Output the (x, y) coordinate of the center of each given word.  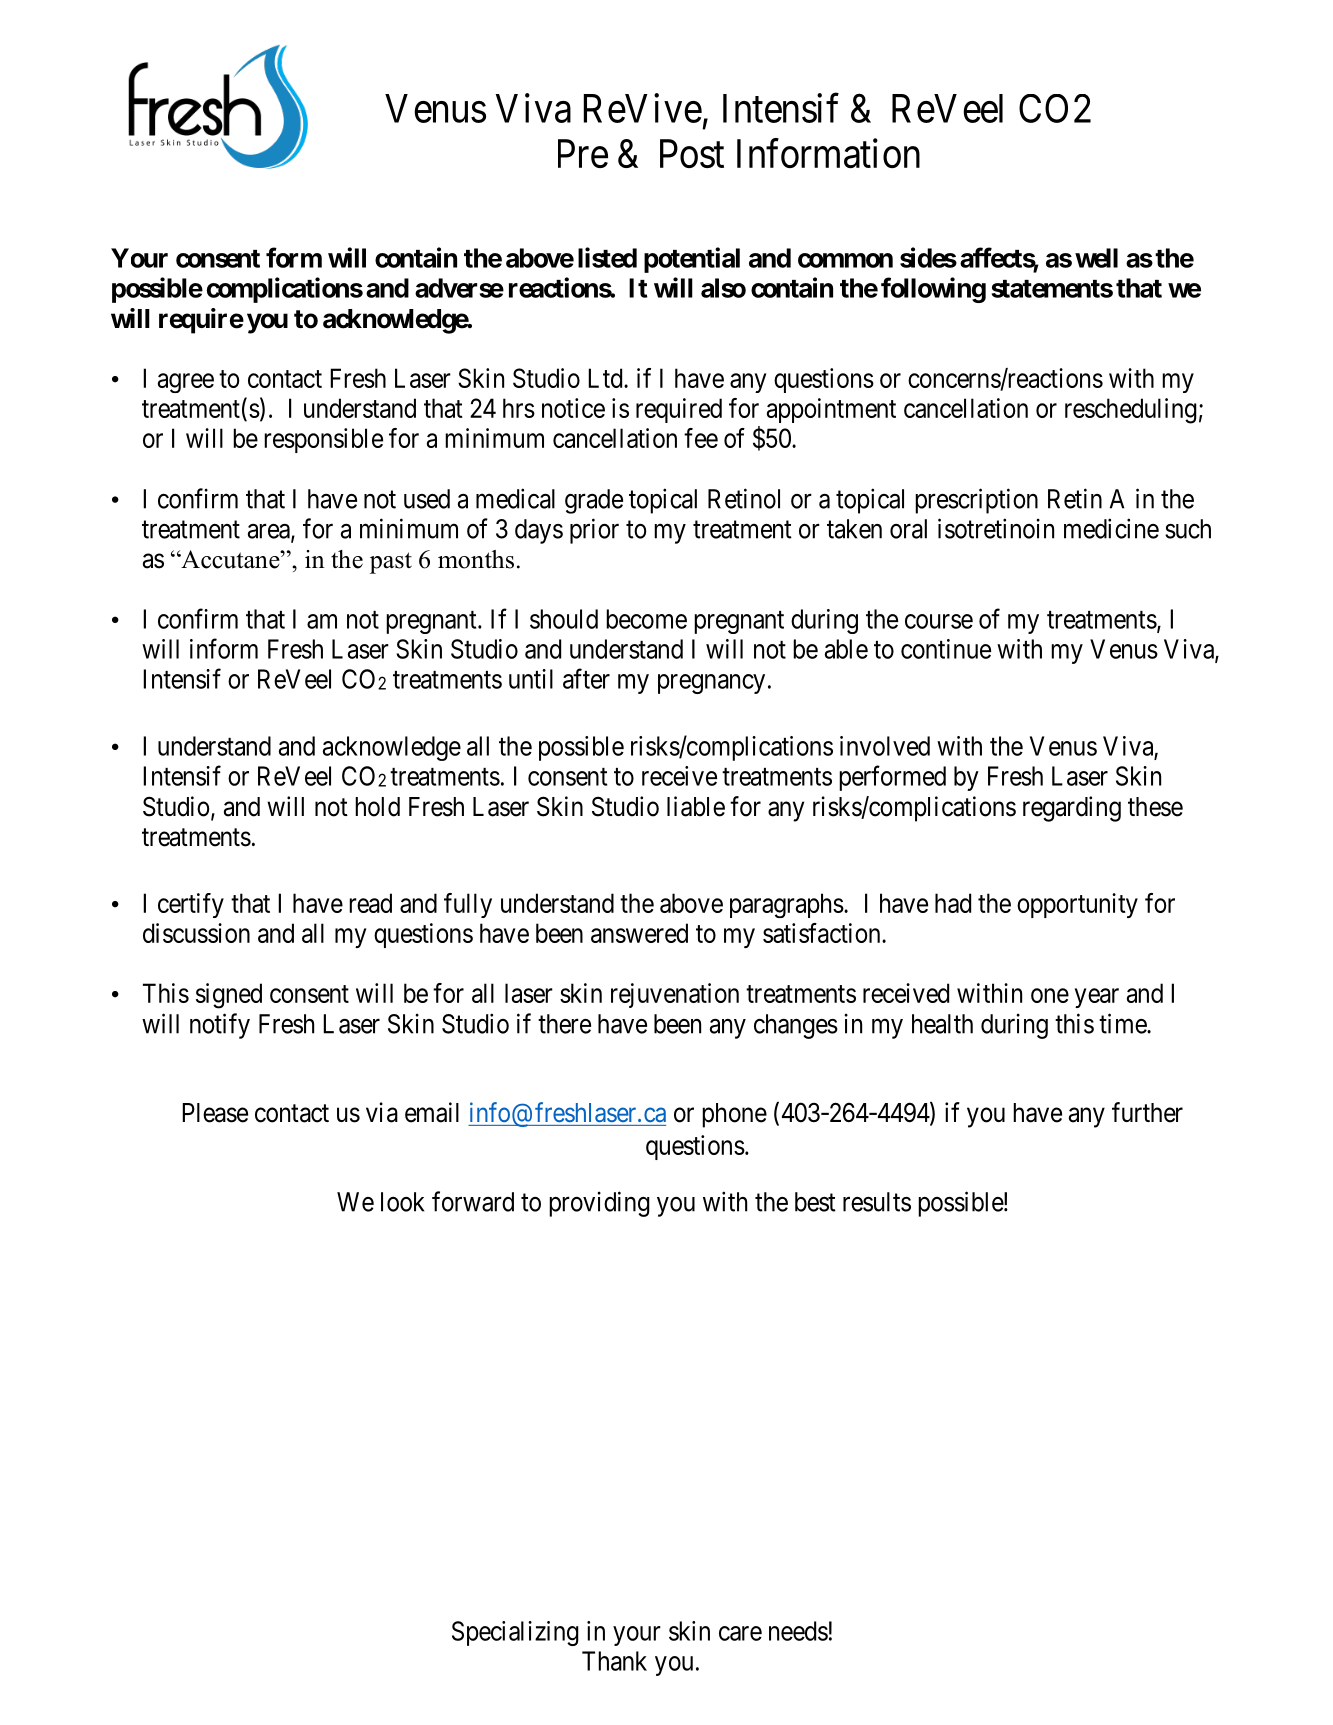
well (1096, 258)
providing (599, 1204)
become (646, 619)
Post (692, 153)
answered (639, 933)
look (402, 1202)
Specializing (515, 1633)
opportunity (1077, 905)
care (740, 1633)
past (391, 563)
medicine (1111, 528)
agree (186, 383)
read (370, 903)
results (877, 1202)
